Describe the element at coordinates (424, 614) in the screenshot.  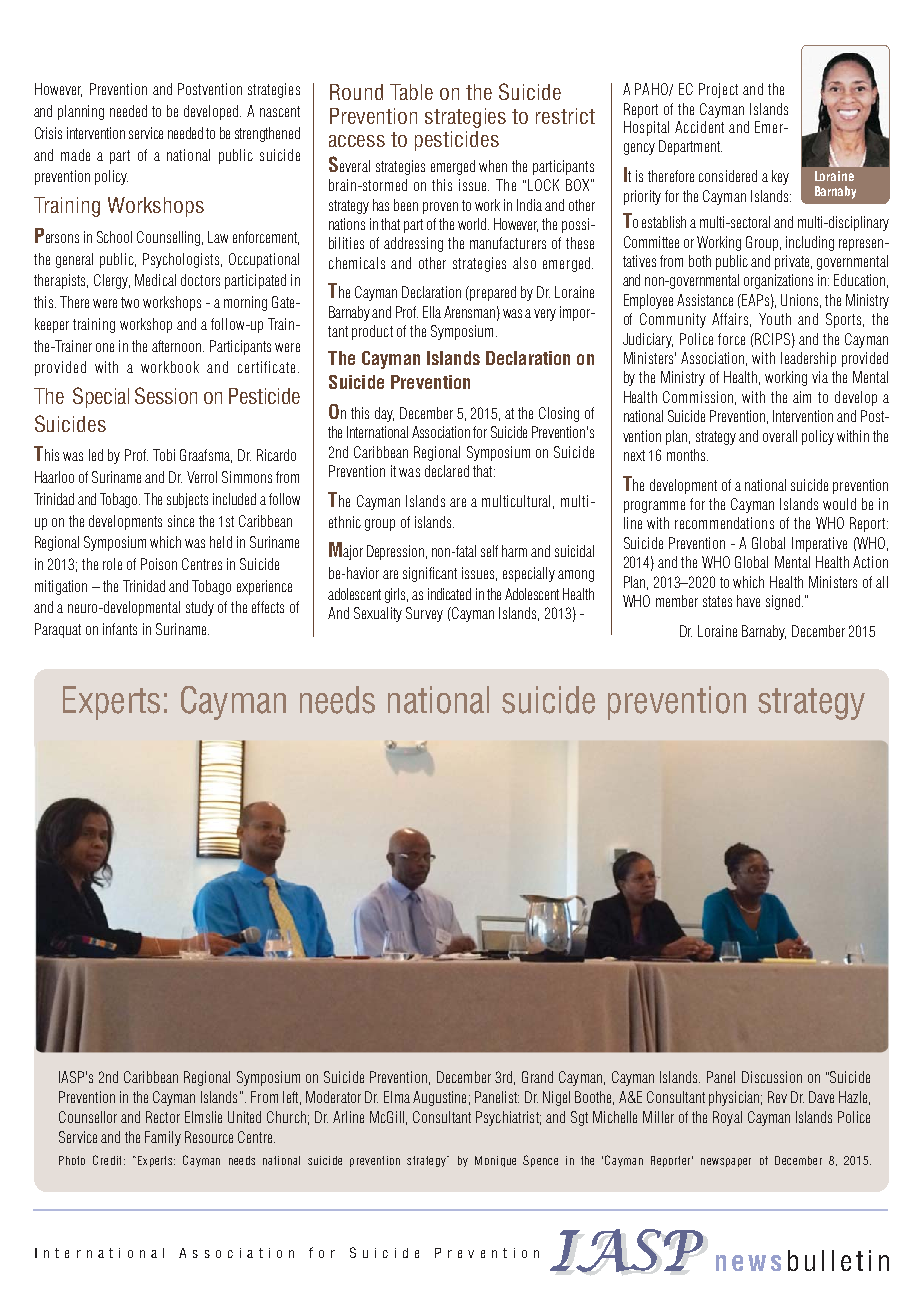
I see `Survey` at that location.
